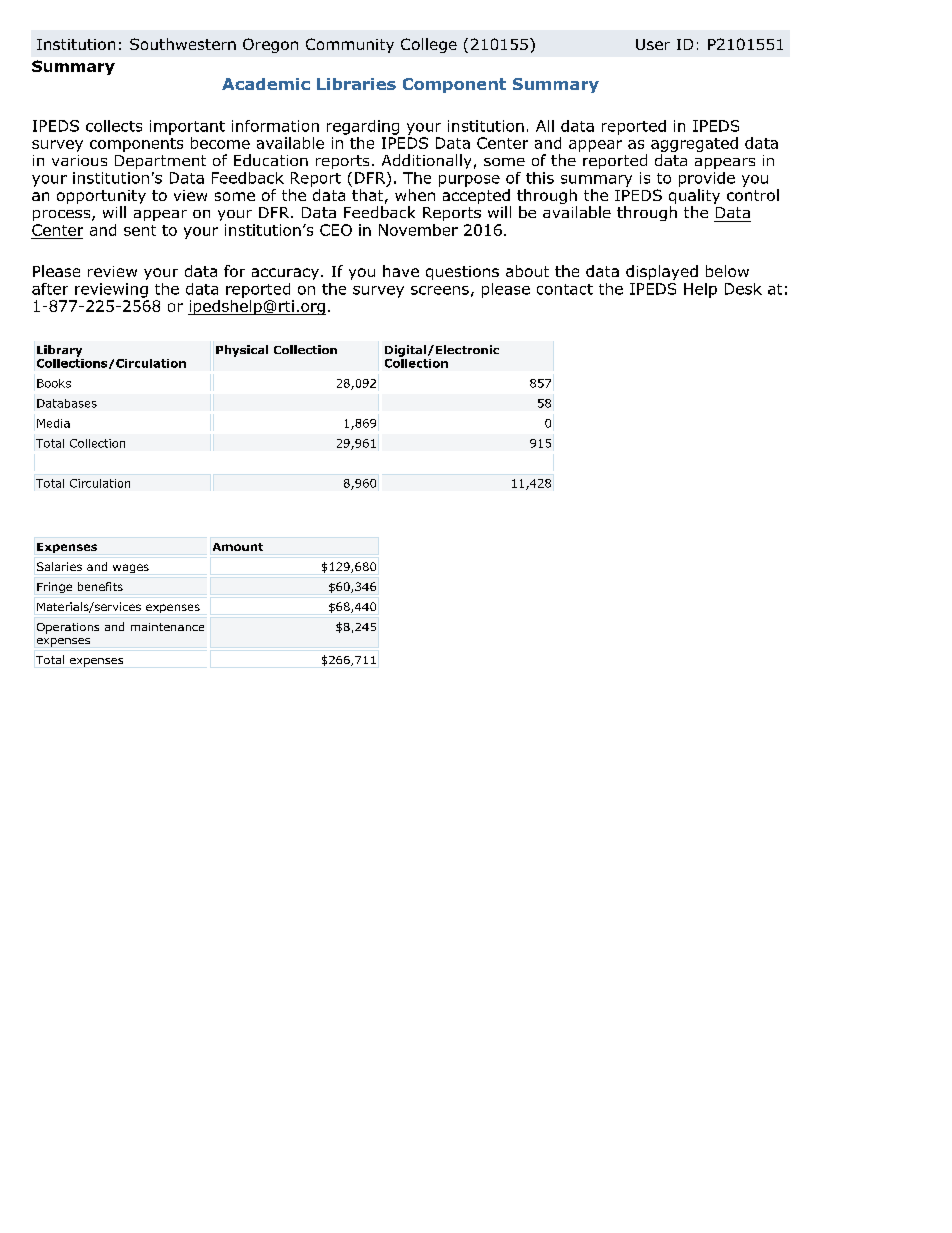 The image size is (952, 1233). Describe the element at coordinates (694, 196) in the screenshot. I see `quality` at that location.
